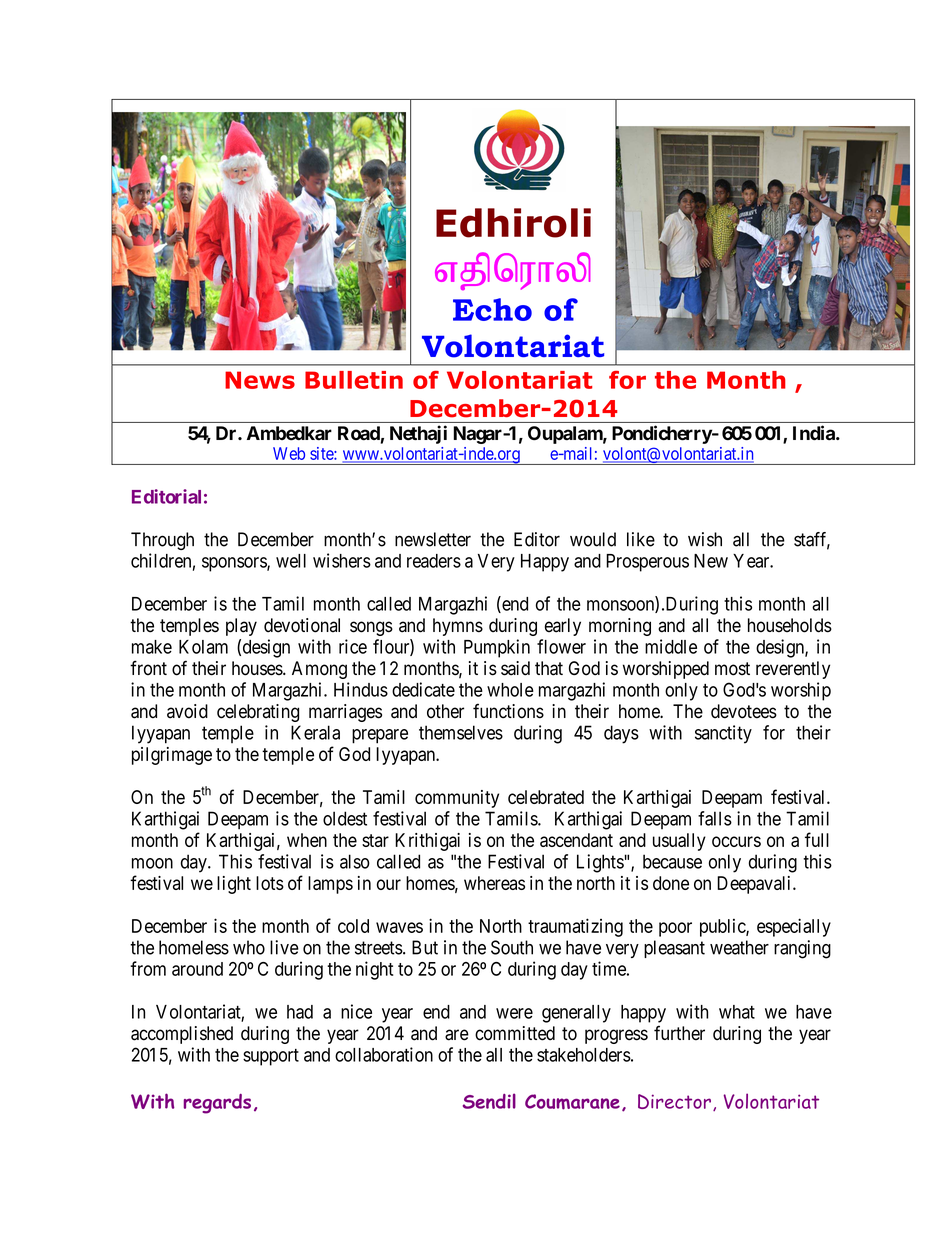  I want to click on celebrating, so click(258, 713).
